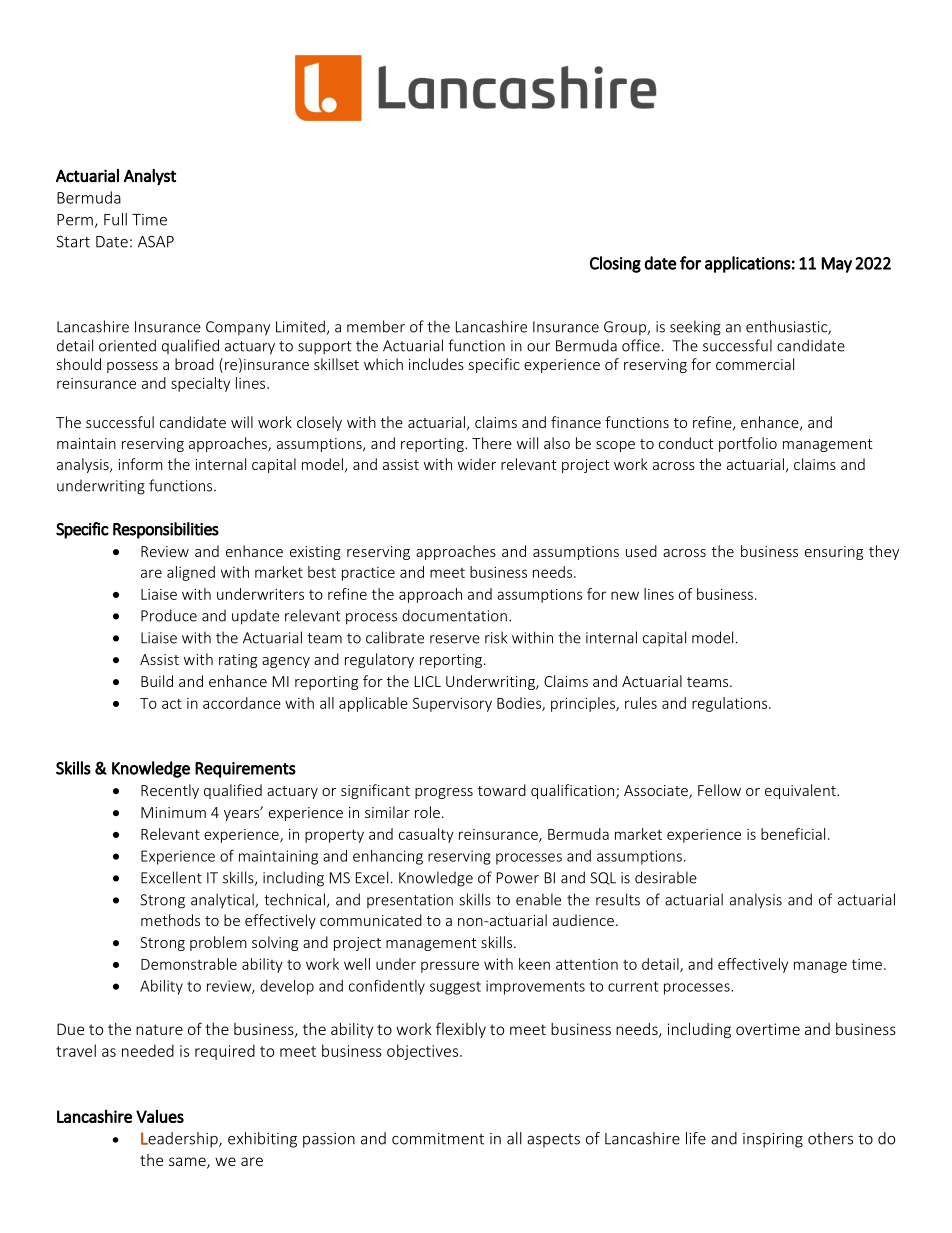  What do you see at coordinates (438, 1139) in the screenshot?
I see `commitment` at bounding box center [438, 1139].
